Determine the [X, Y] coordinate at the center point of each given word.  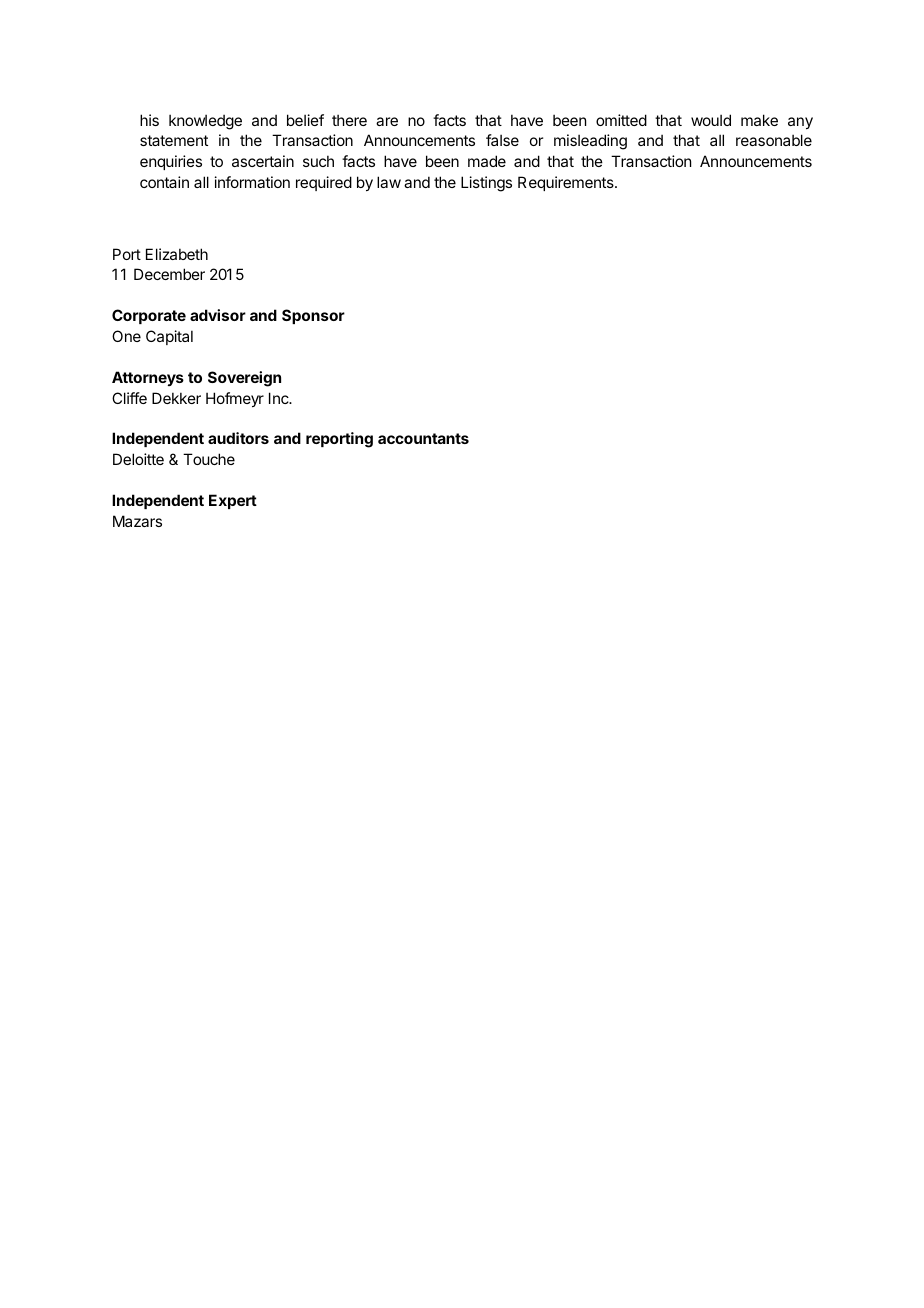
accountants [423, 438]
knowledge [205, 122]
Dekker [176, 398]
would [711, 120]
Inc [280, 398]
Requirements [567, 183]
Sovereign [244, 379]
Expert [233, 501]
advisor [218, 315]
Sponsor [313, 316]
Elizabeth [177, 254]
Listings [486, 184]
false [502, 140]
